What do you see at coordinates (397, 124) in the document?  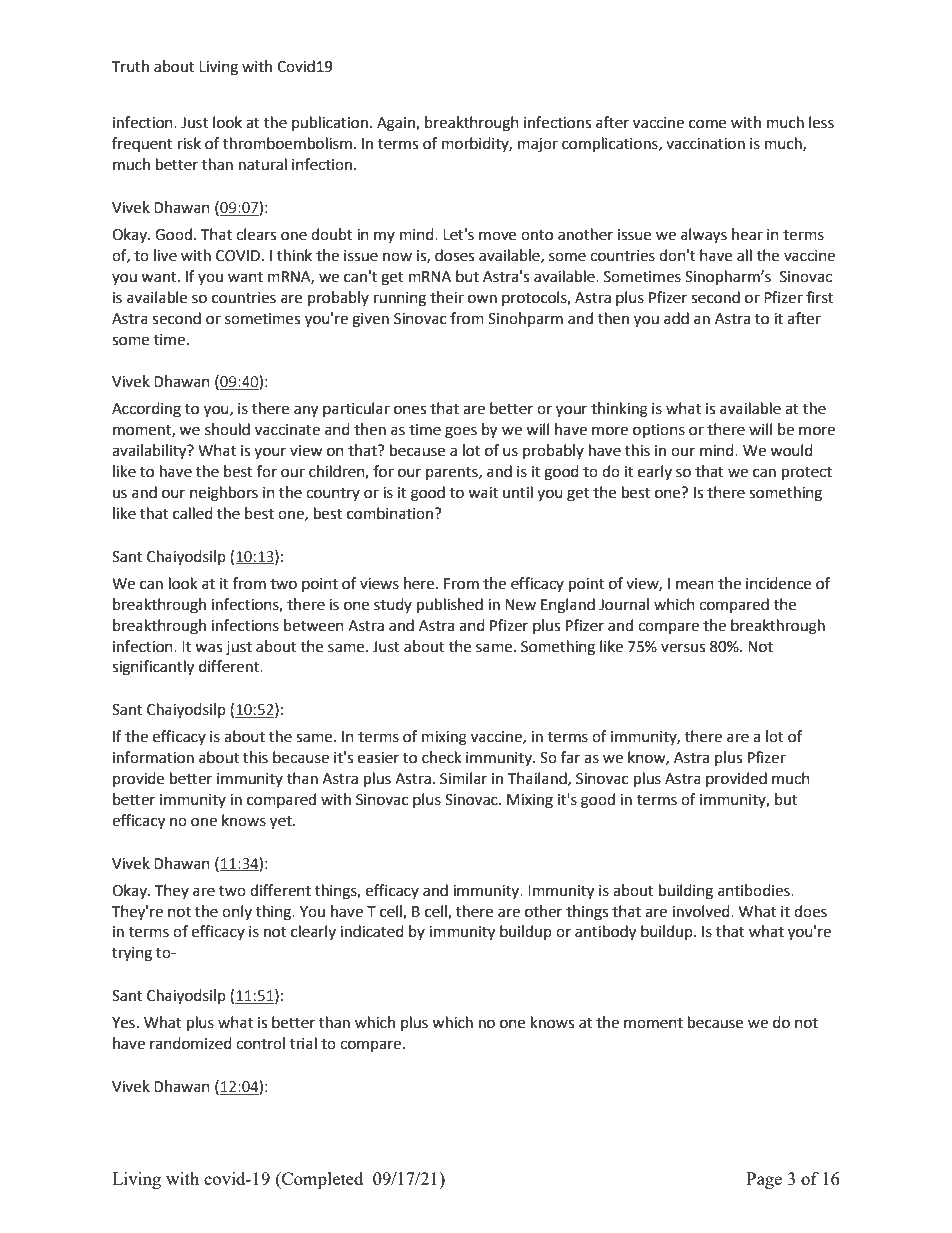 I see `Again` at bounding box center [397, 124].
